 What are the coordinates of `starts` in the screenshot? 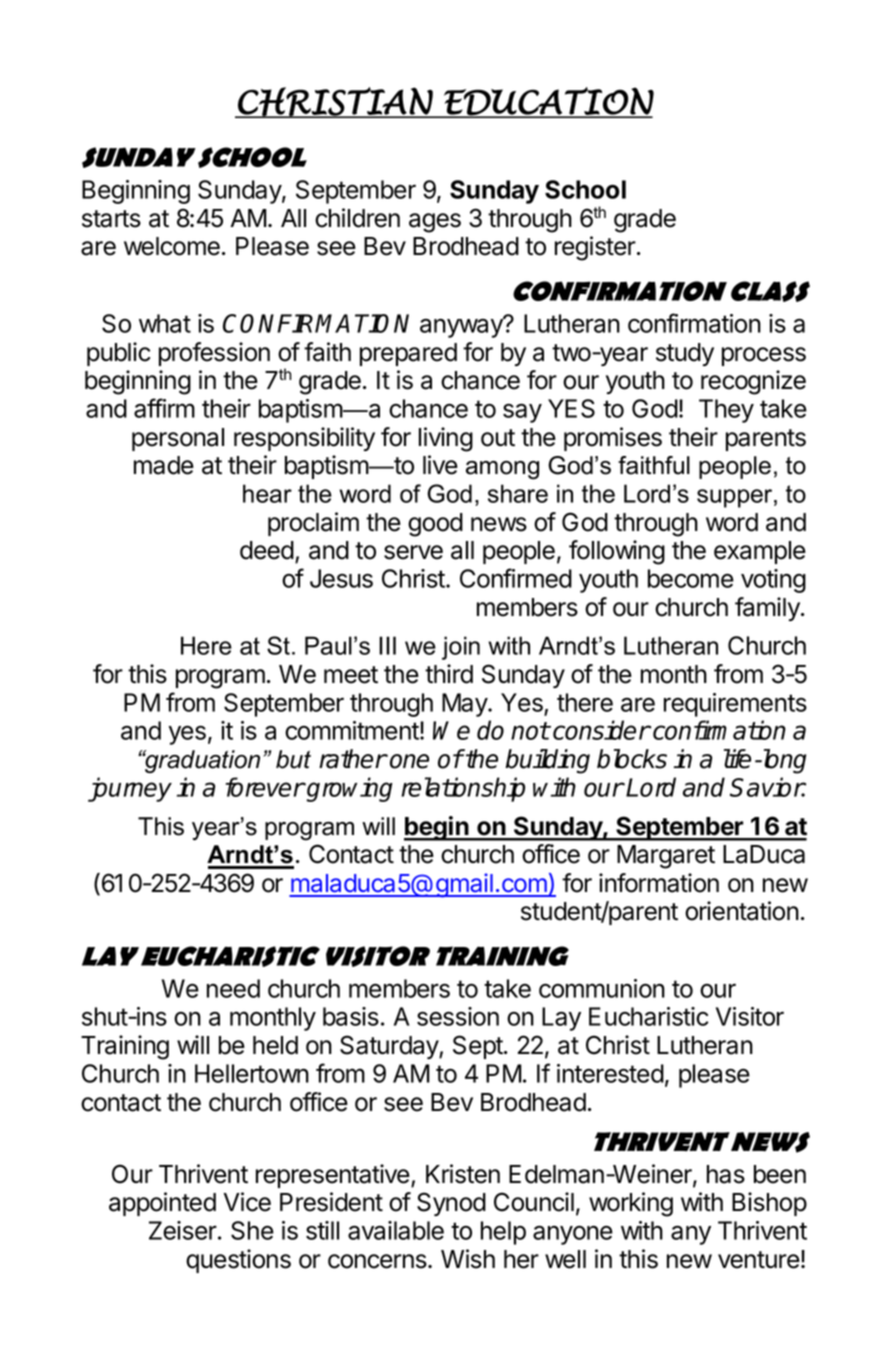 It's located at (111, 219).
